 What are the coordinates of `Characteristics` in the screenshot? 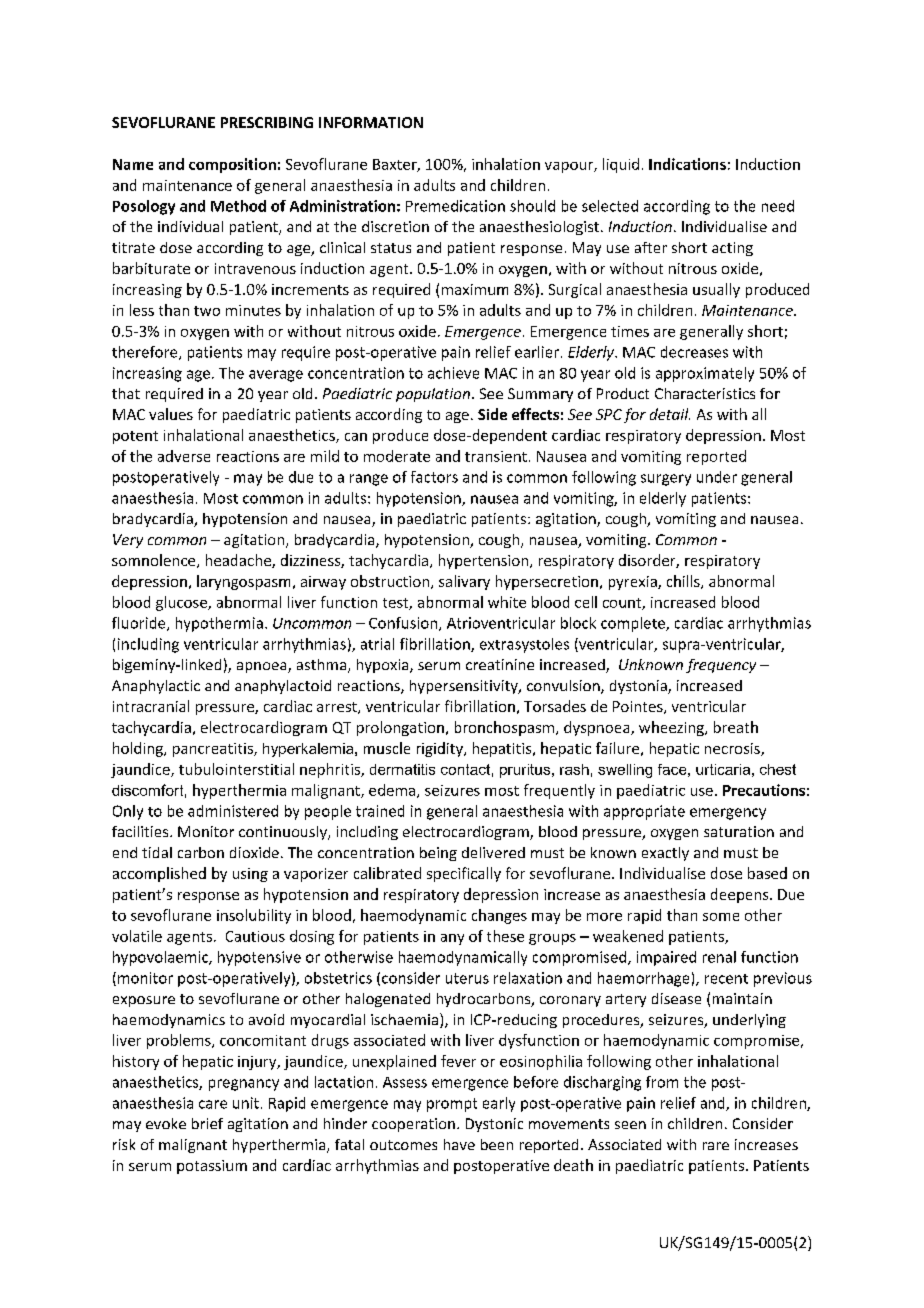 It's located at (705, 393).
